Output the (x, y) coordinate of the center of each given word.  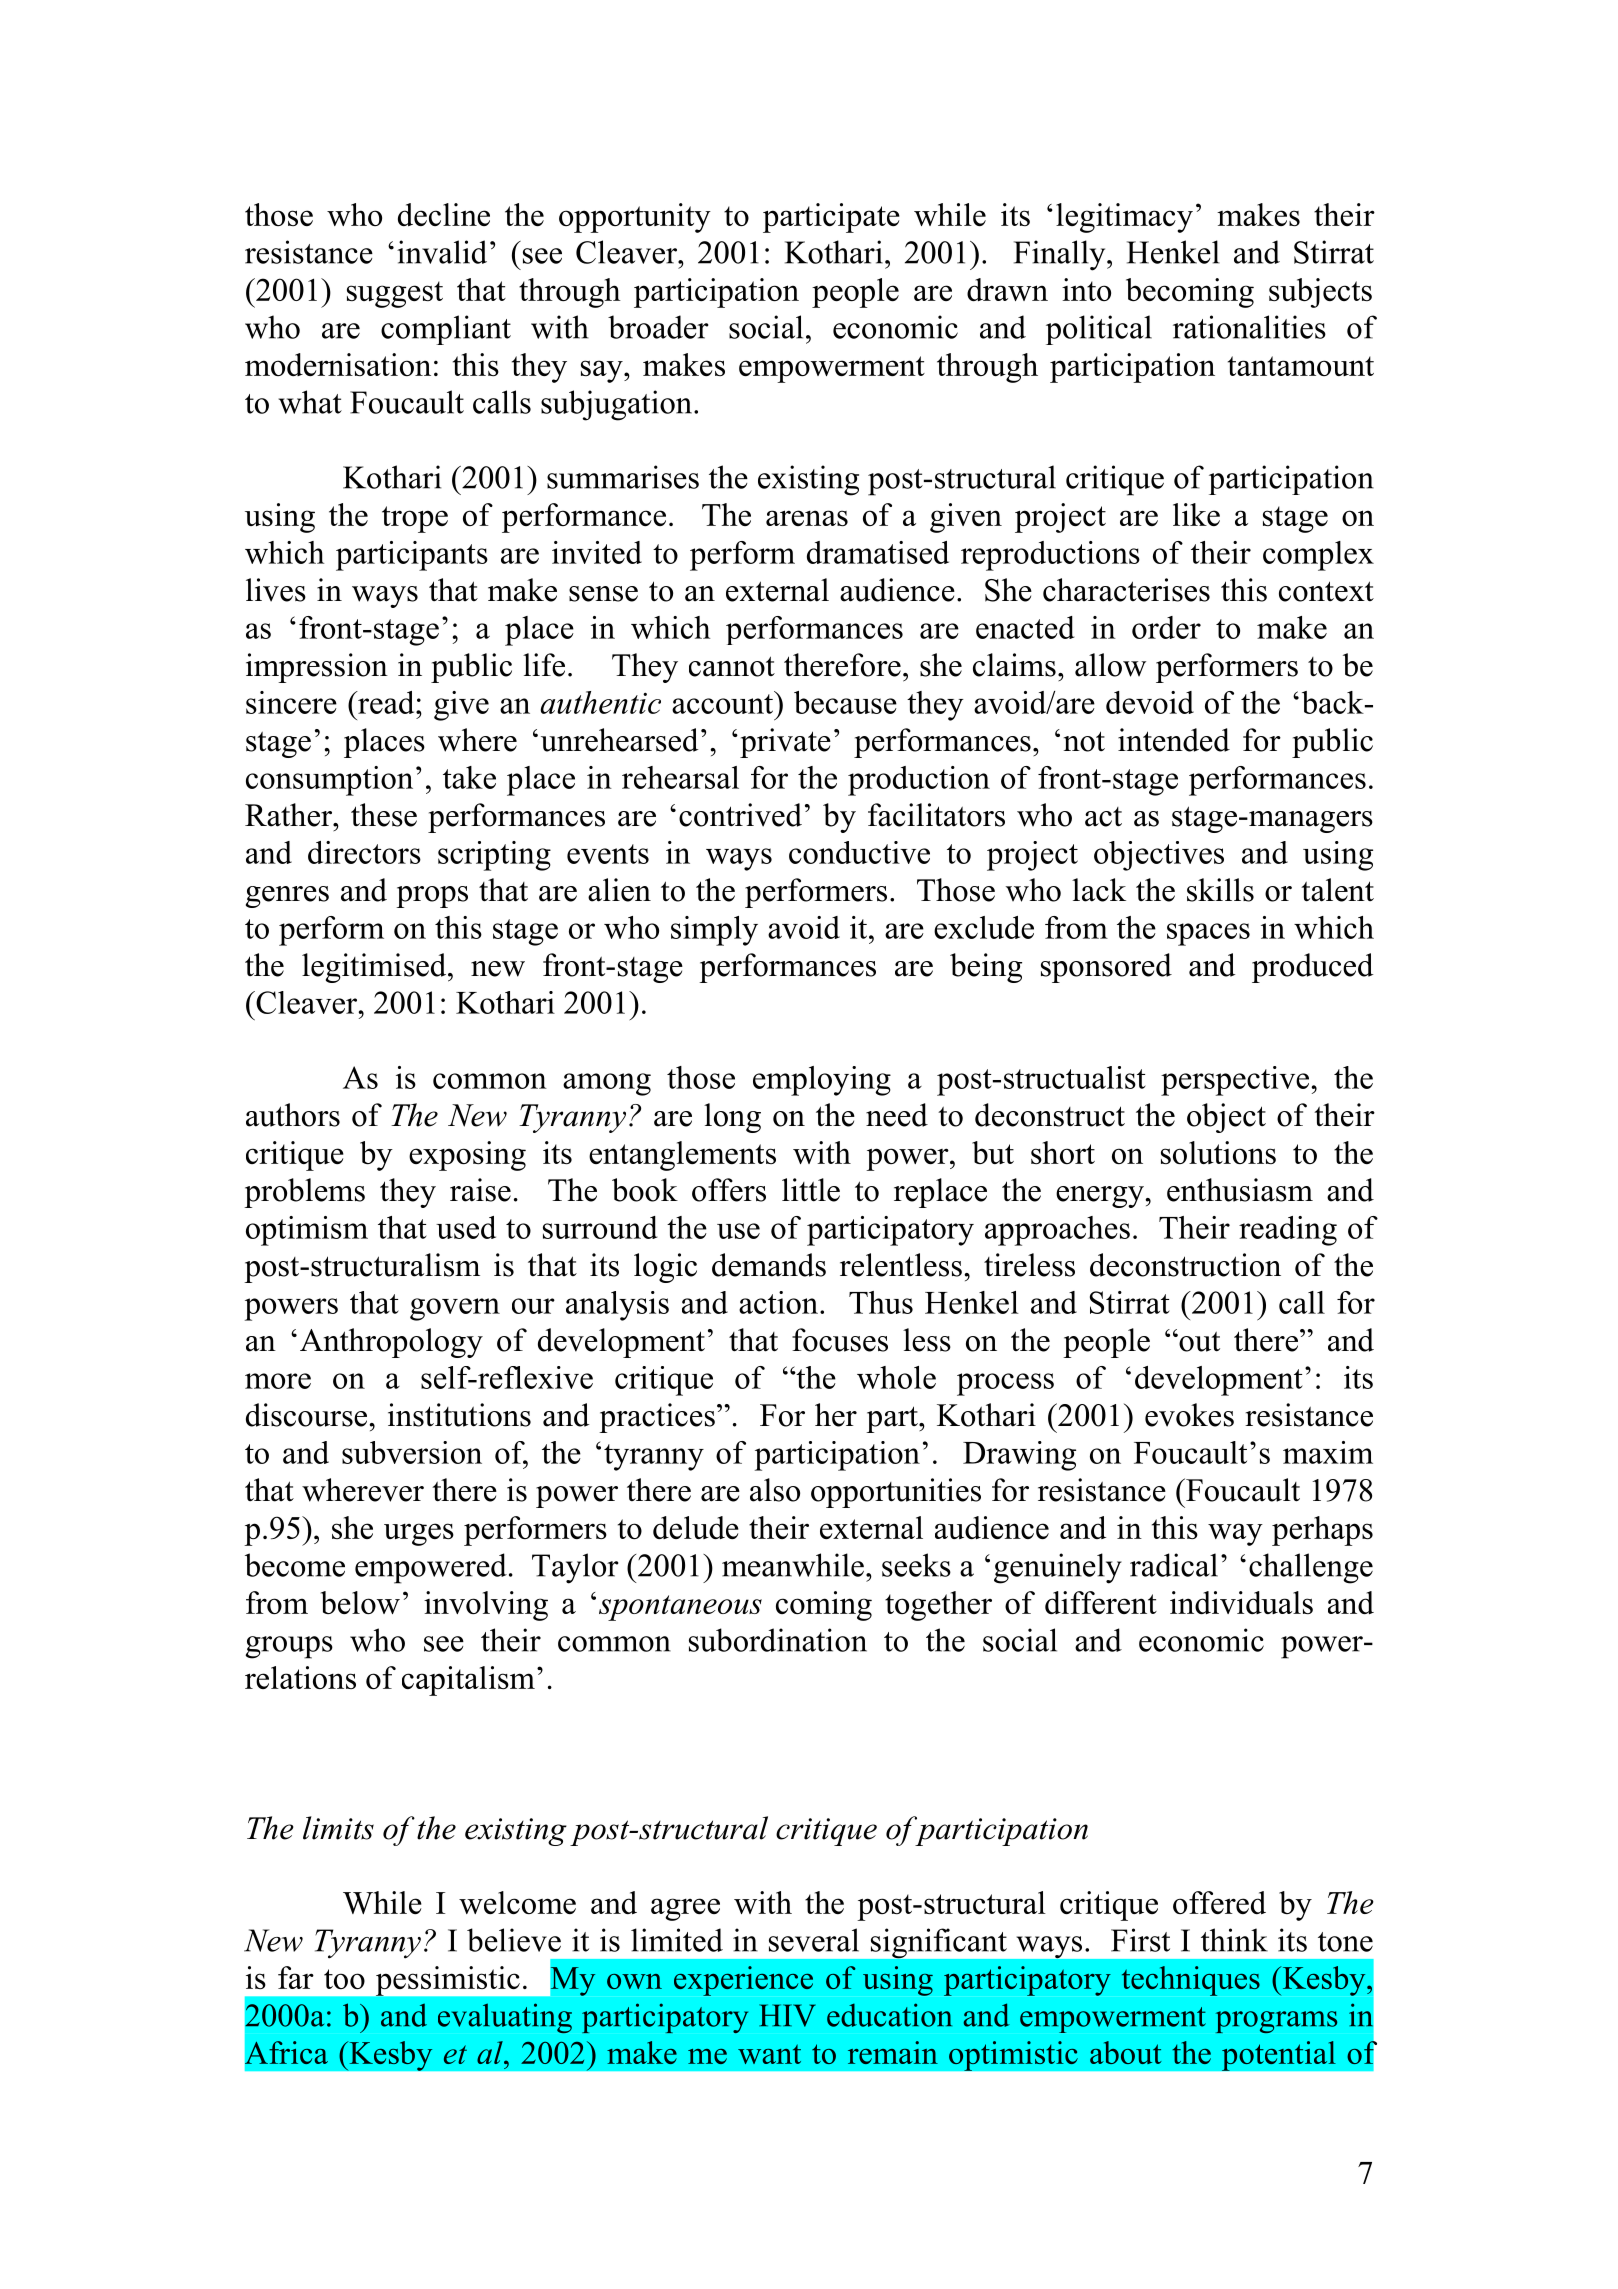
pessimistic (448, 1981)
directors (364, 852)
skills (1220, 890)
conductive (859, 852)
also (775, 1490)
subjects (1320, 293)
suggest (395, 294)
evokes (1189, 1415)
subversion (412, 1452)
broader (658, 327)
